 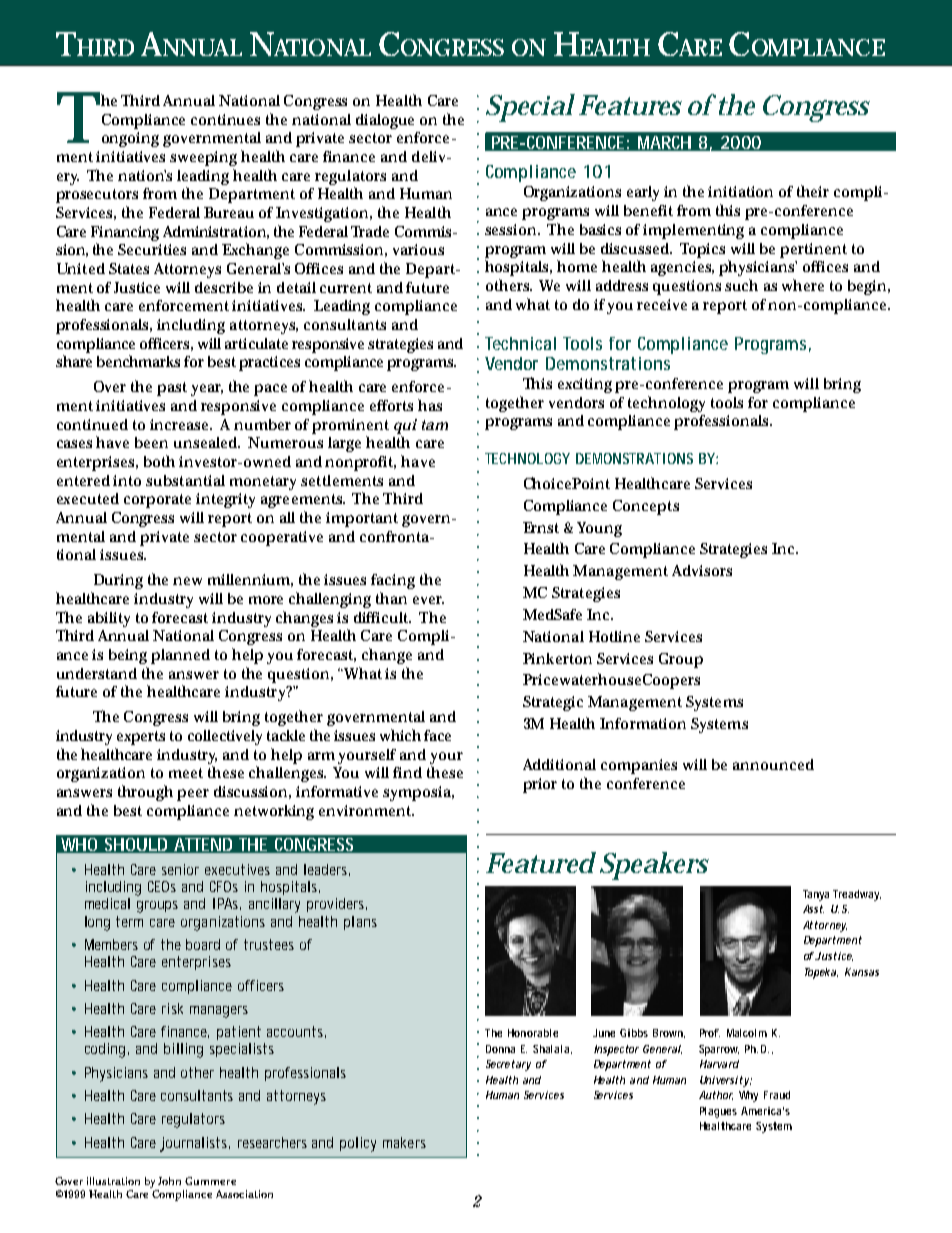 What do you see at coordinates (385, 121) in the screenshot?
I see `dialogue` at bounding box center [385, 121].
